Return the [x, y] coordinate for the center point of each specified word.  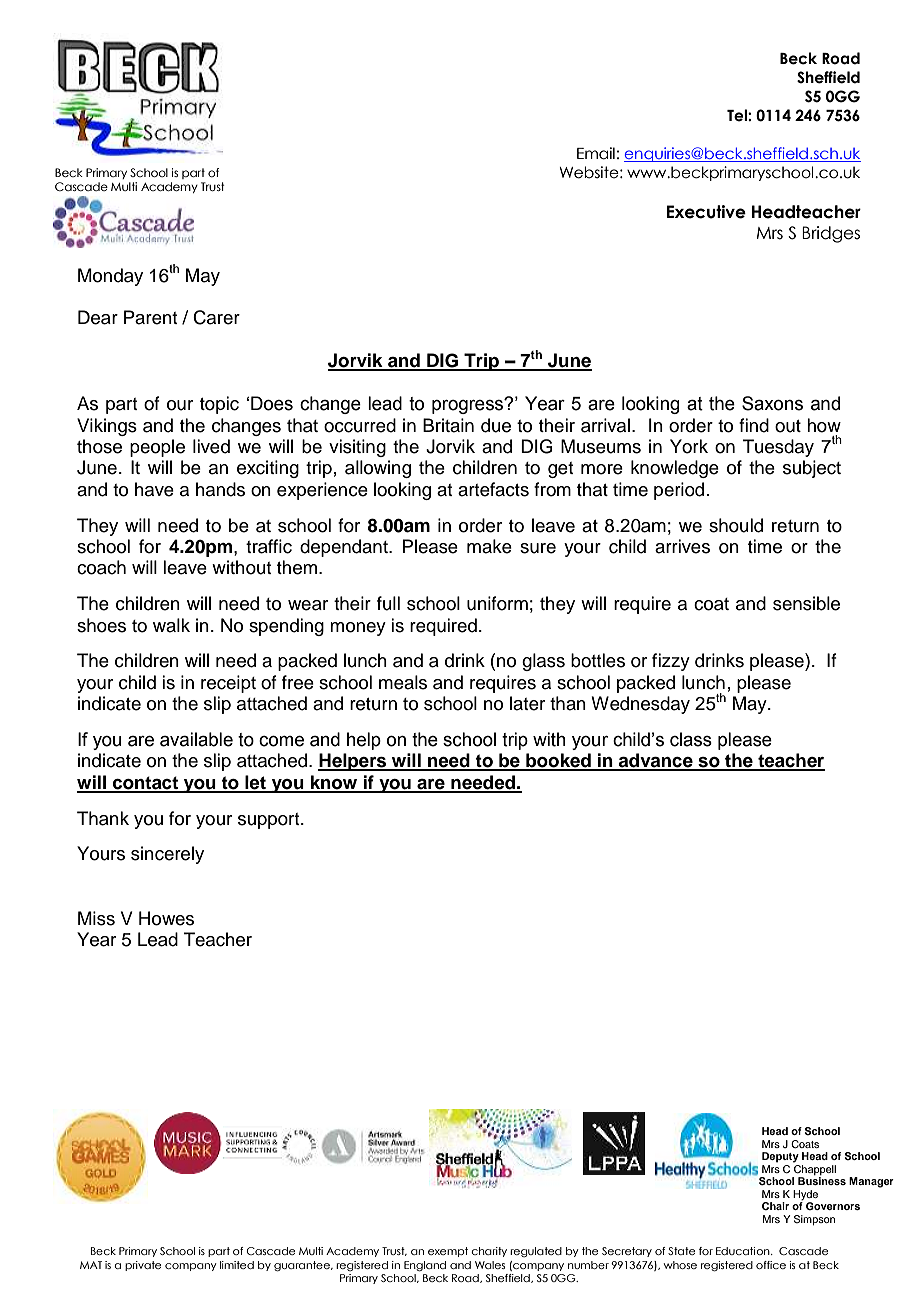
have [154, 489]
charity [489, 1252]
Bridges [831, 234]
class [691, 739]
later [527, 703]
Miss [96, 918]
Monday [110, 277]
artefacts [493, 489]
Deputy [780, 1157]
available [196, 739]
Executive [706, 212]
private [143, 1266]
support [270, 821]
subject [812, 469]
